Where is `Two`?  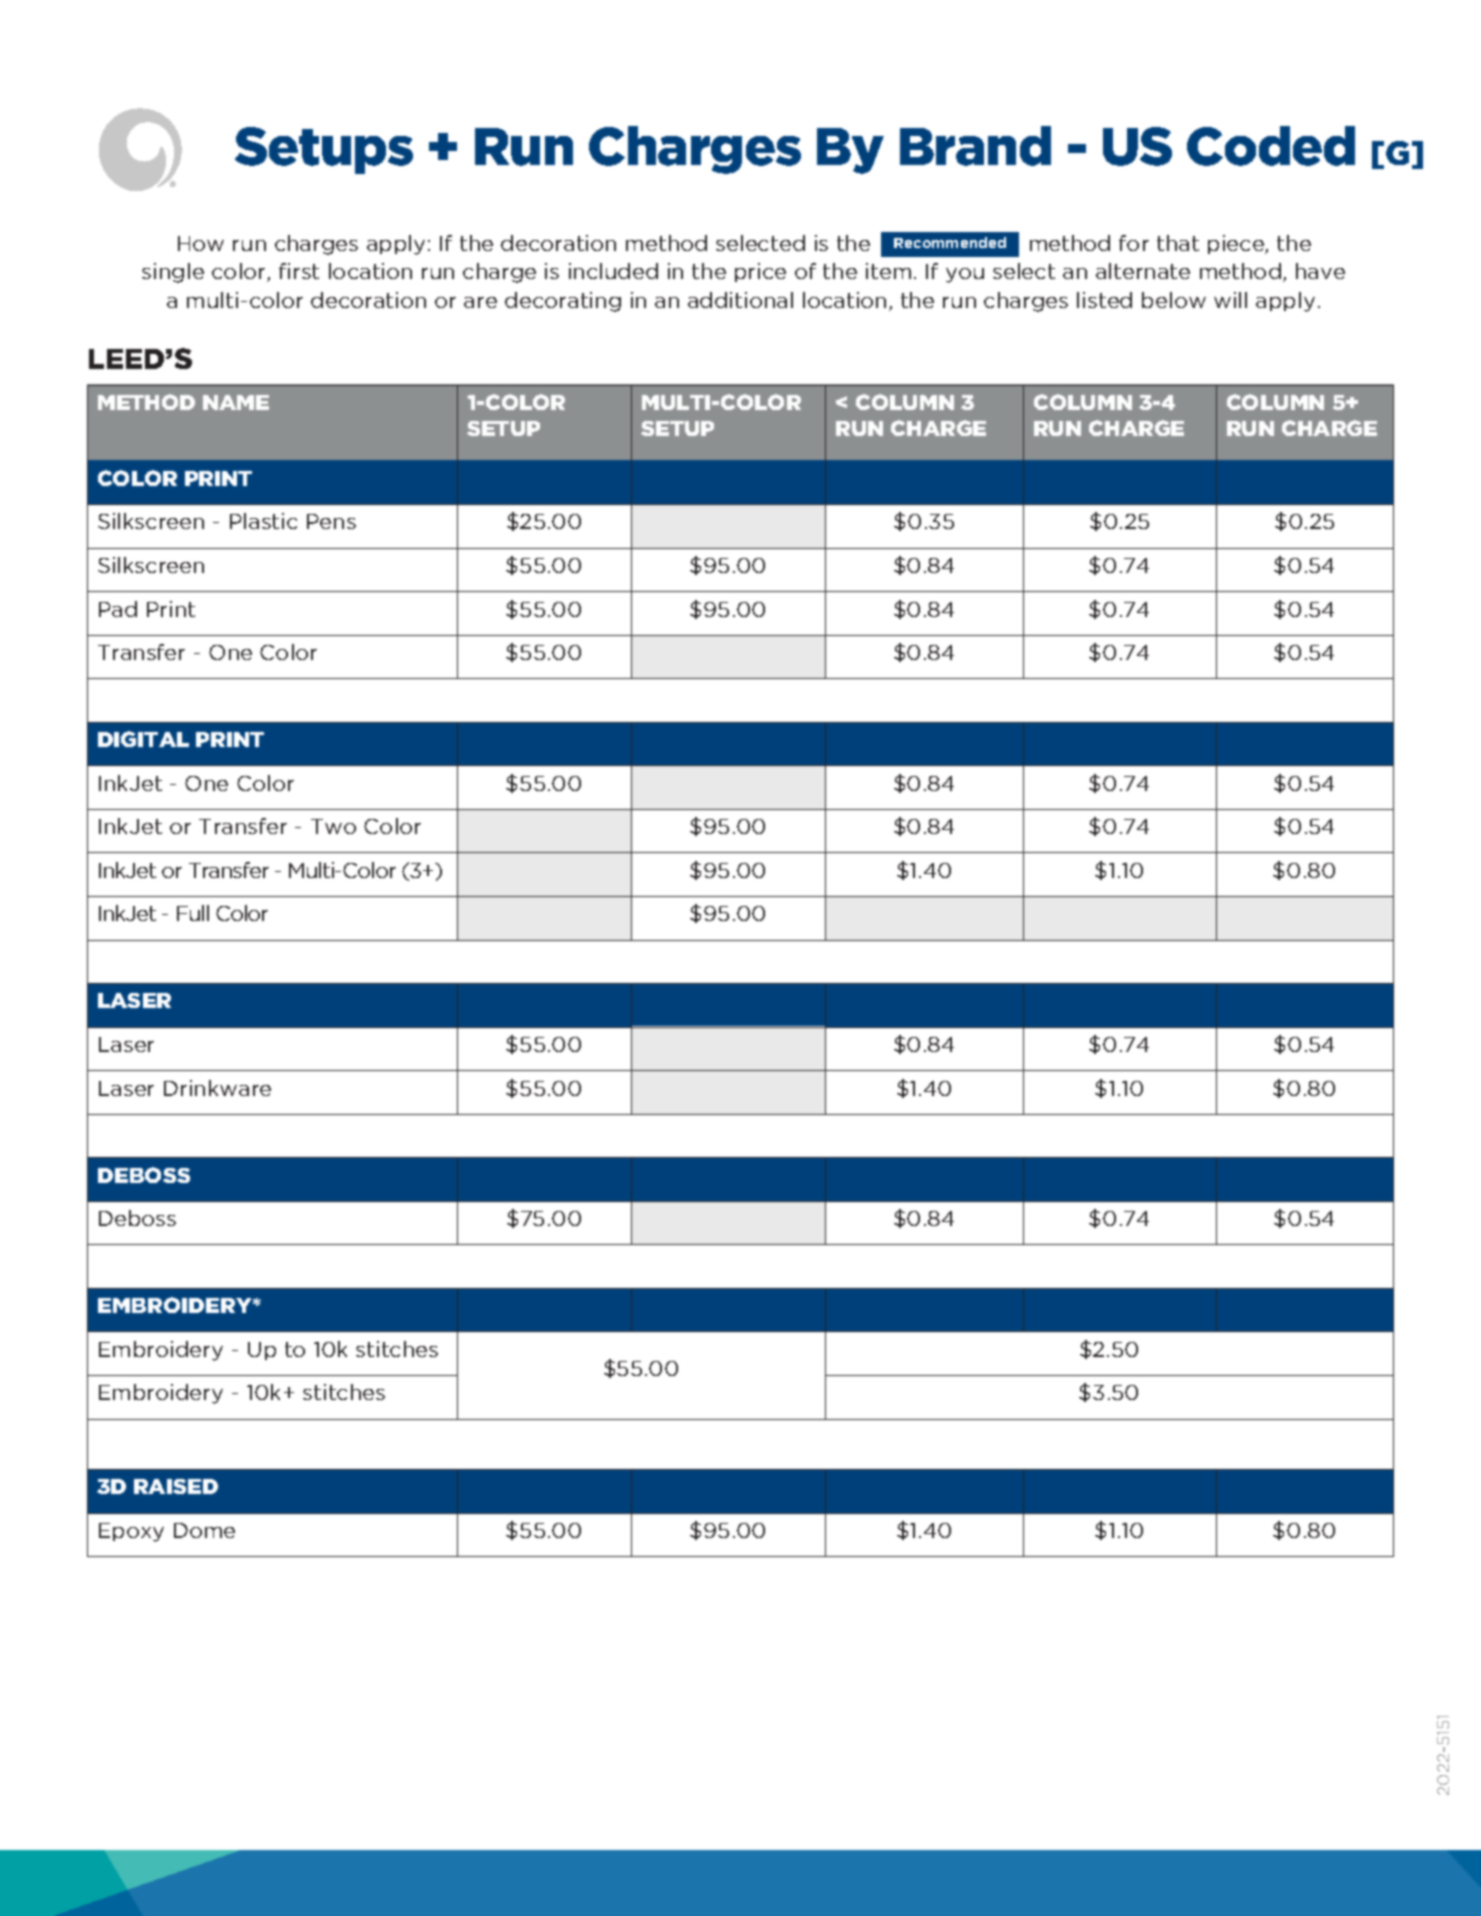 Two is located at coordinates (333, 826).
